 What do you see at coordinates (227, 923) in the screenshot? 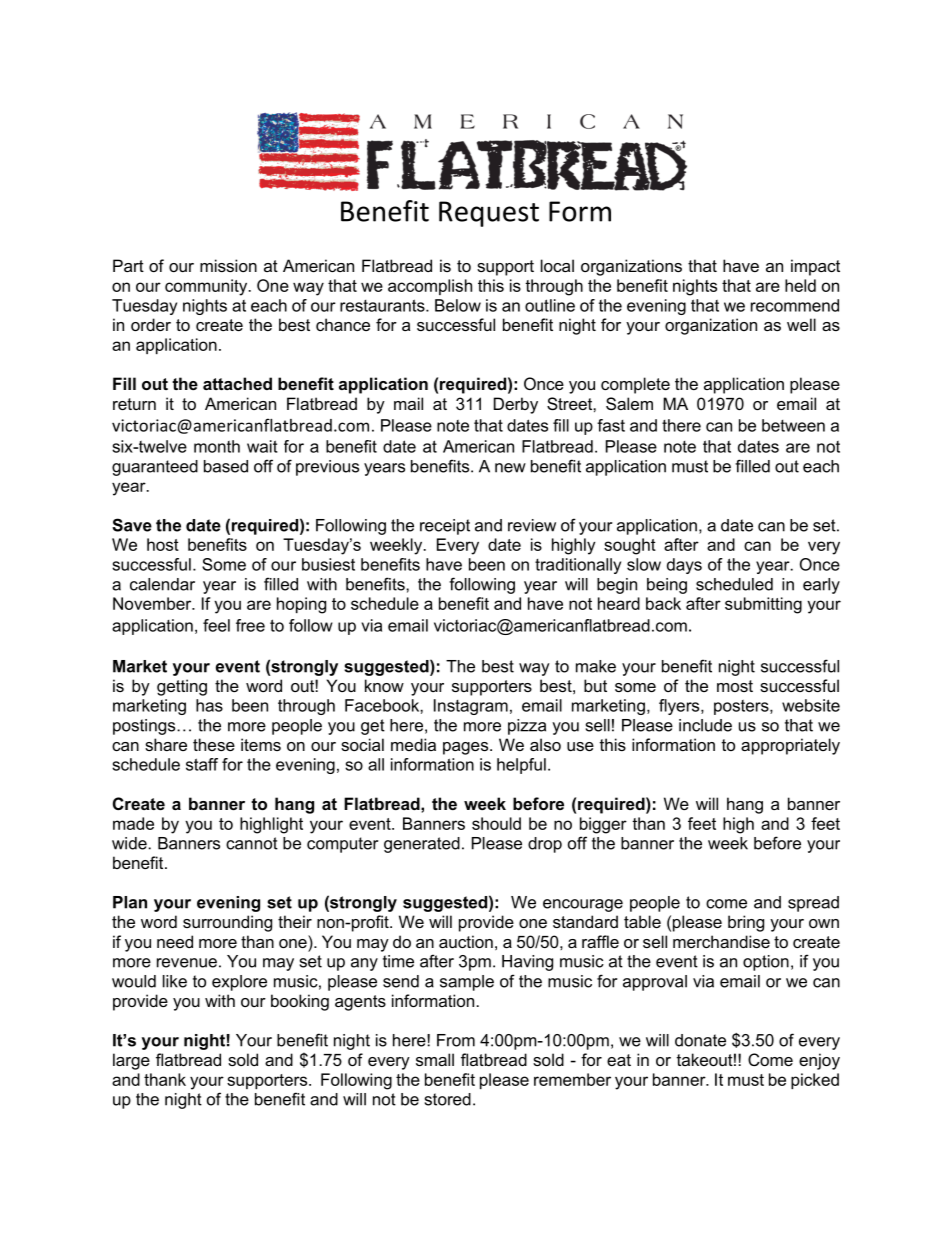
I see `surrounding` at bounding box center [227, 923].
